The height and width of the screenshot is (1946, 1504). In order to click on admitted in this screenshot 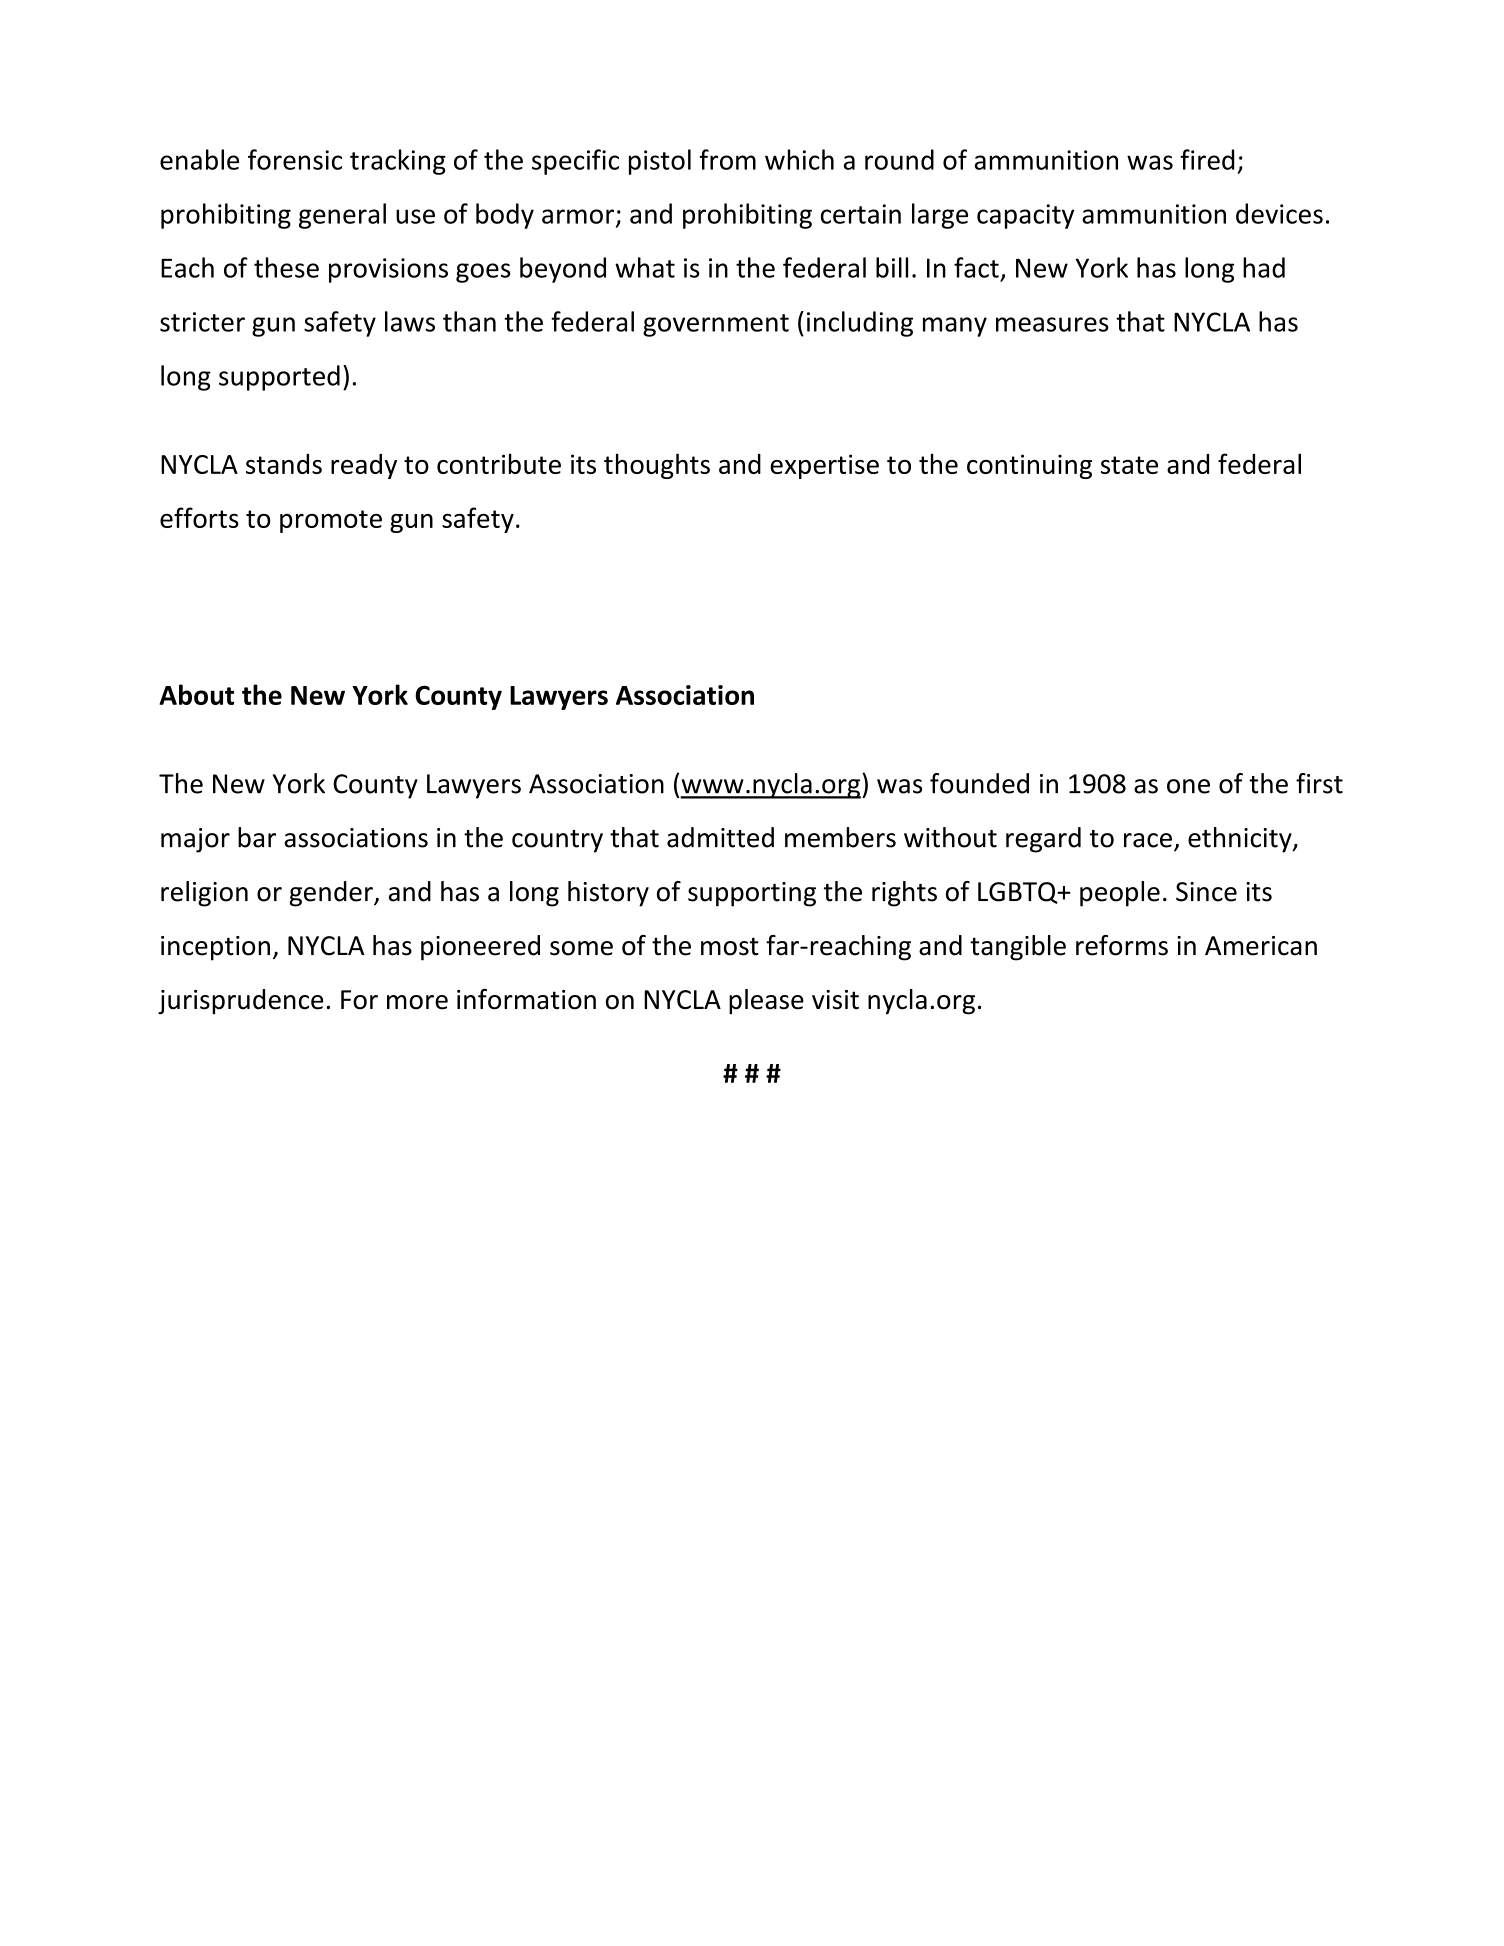, I will do `click(720, 837)`.
